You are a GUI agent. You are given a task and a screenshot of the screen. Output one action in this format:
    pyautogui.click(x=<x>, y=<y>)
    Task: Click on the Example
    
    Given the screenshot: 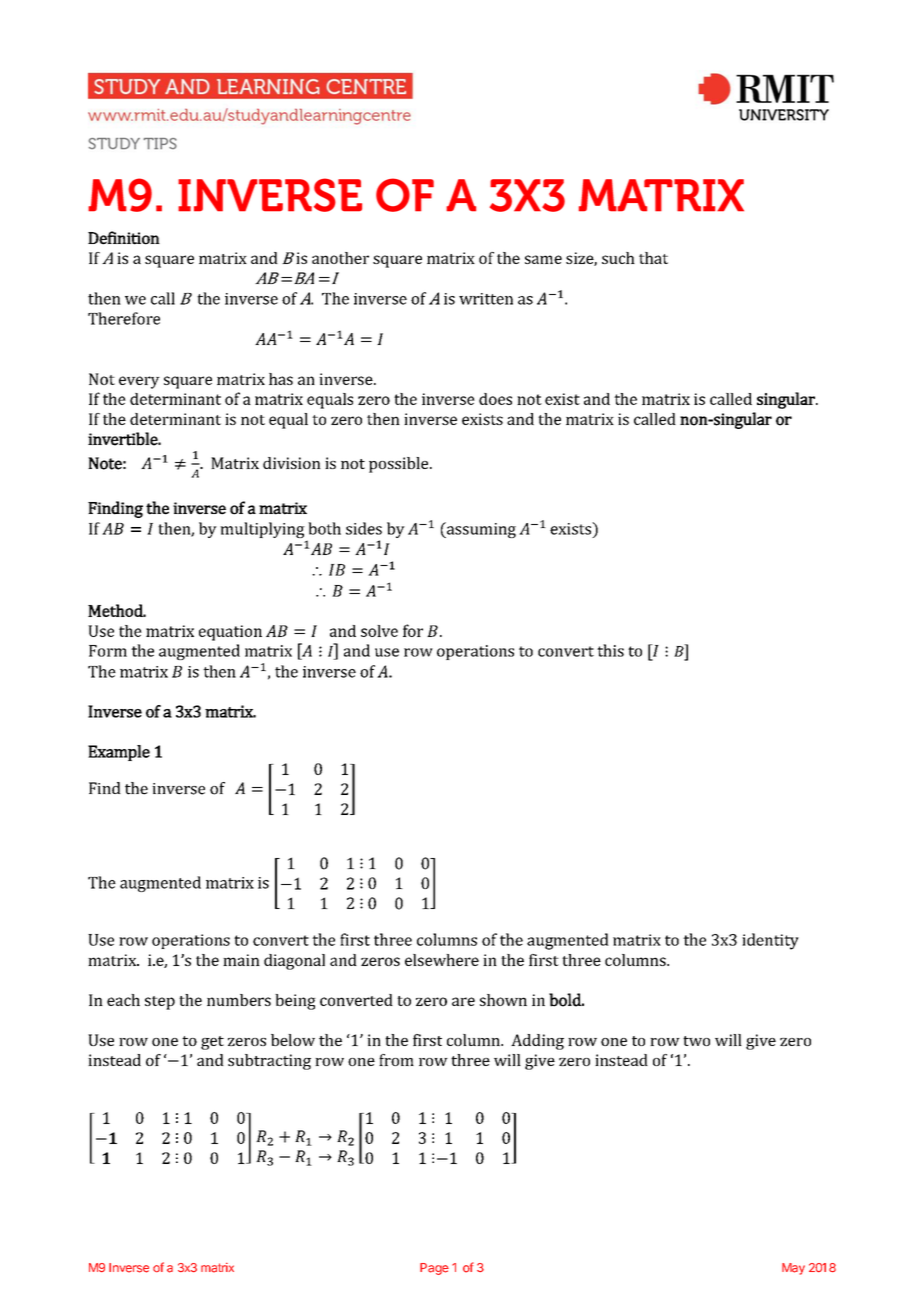 What is the action you would take?
    pyautogui.click(x=119, y=753)
